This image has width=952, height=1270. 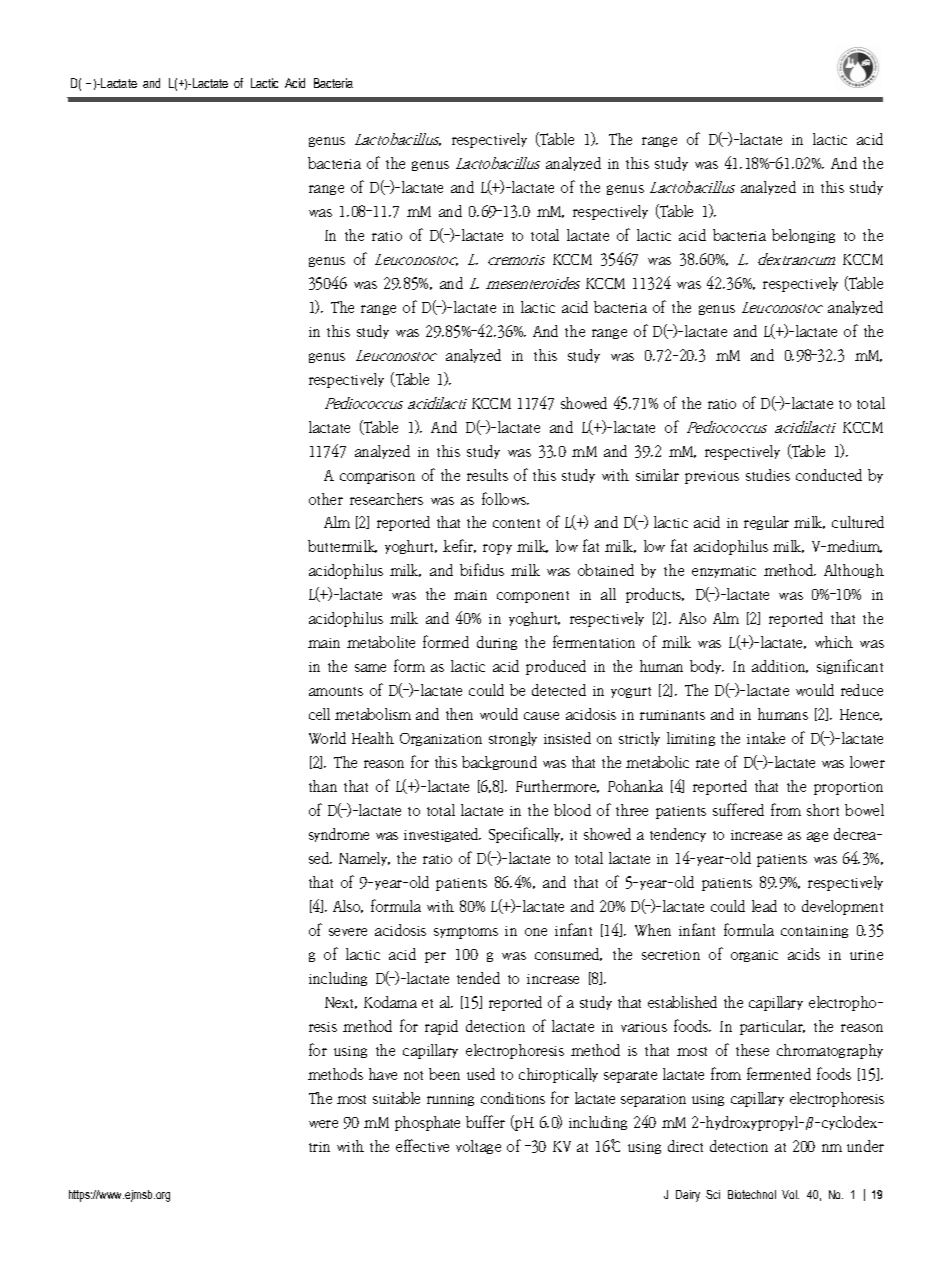 I want to click on effective, so click(x=422, y=1145).
